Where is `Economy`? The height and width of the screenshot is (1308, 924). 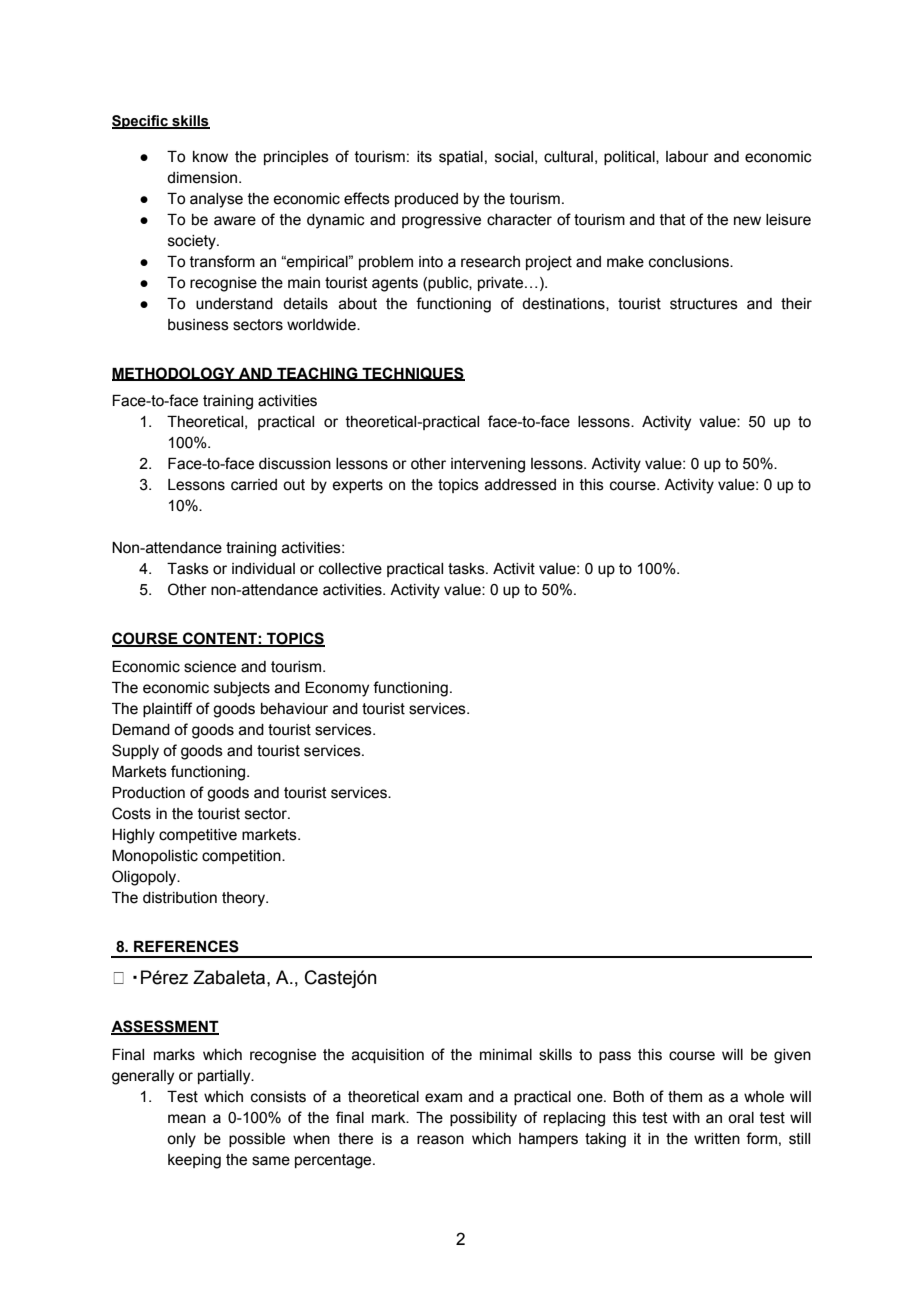
Economy is located at coordinates (337, 689).
